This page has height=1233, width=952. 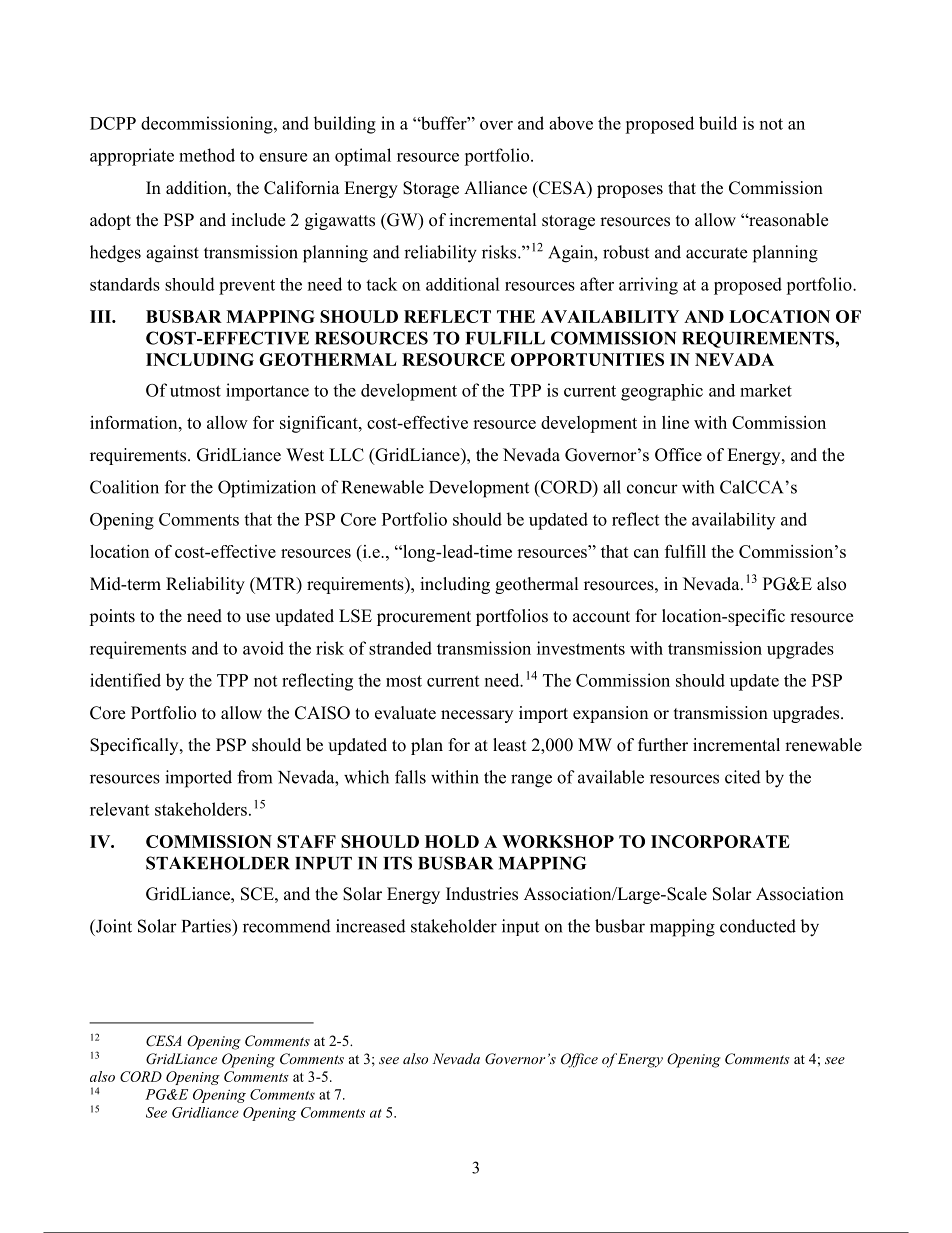 What do you see at coordinates (630, 191) in the page?
I see `proposes` at bounding box center [630, 191].
